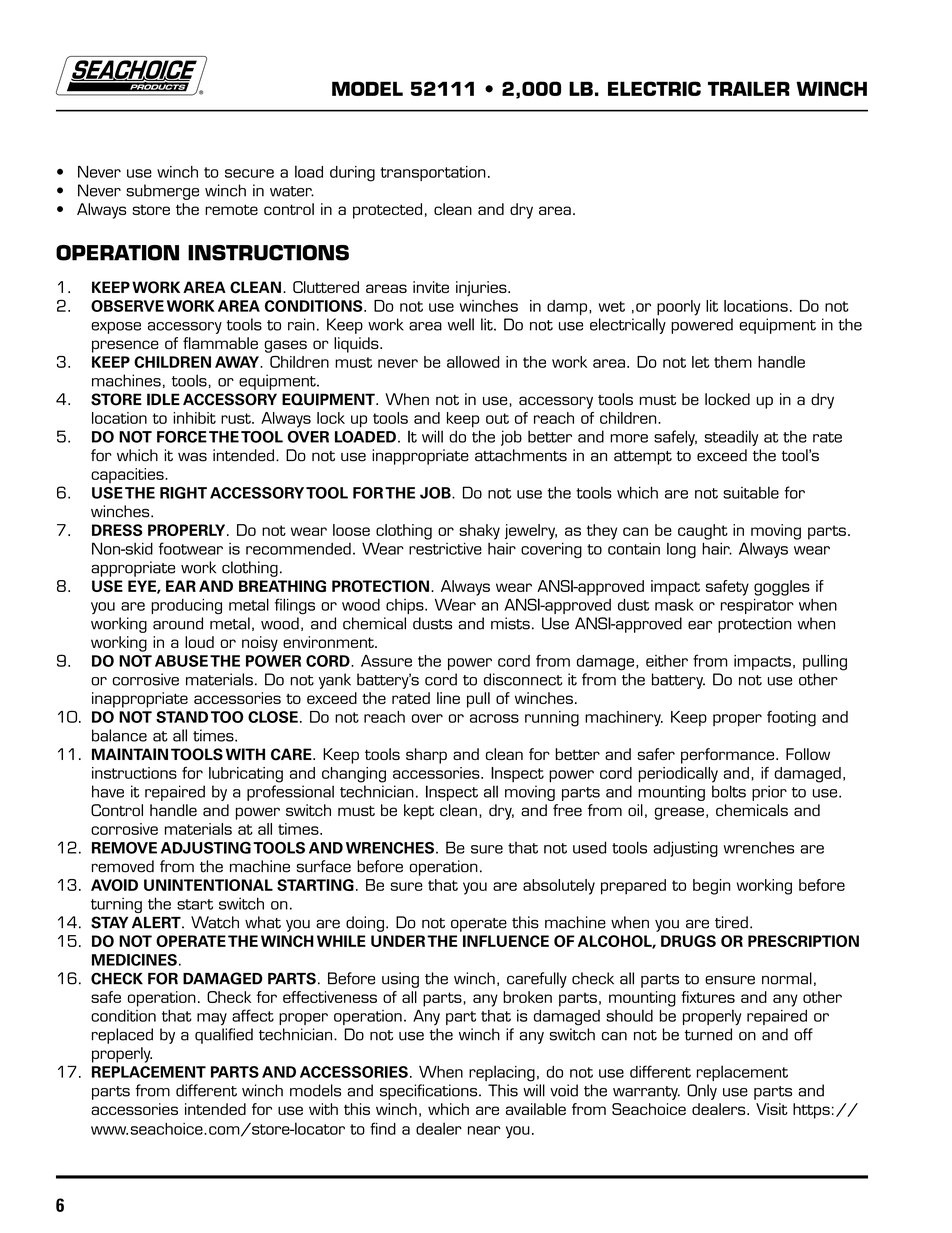 This screenshot has width=952, height=1233. What do you see at coordinates (712, 887) in the screenshot?
I see `begin` at bounding box center [712, 887].
